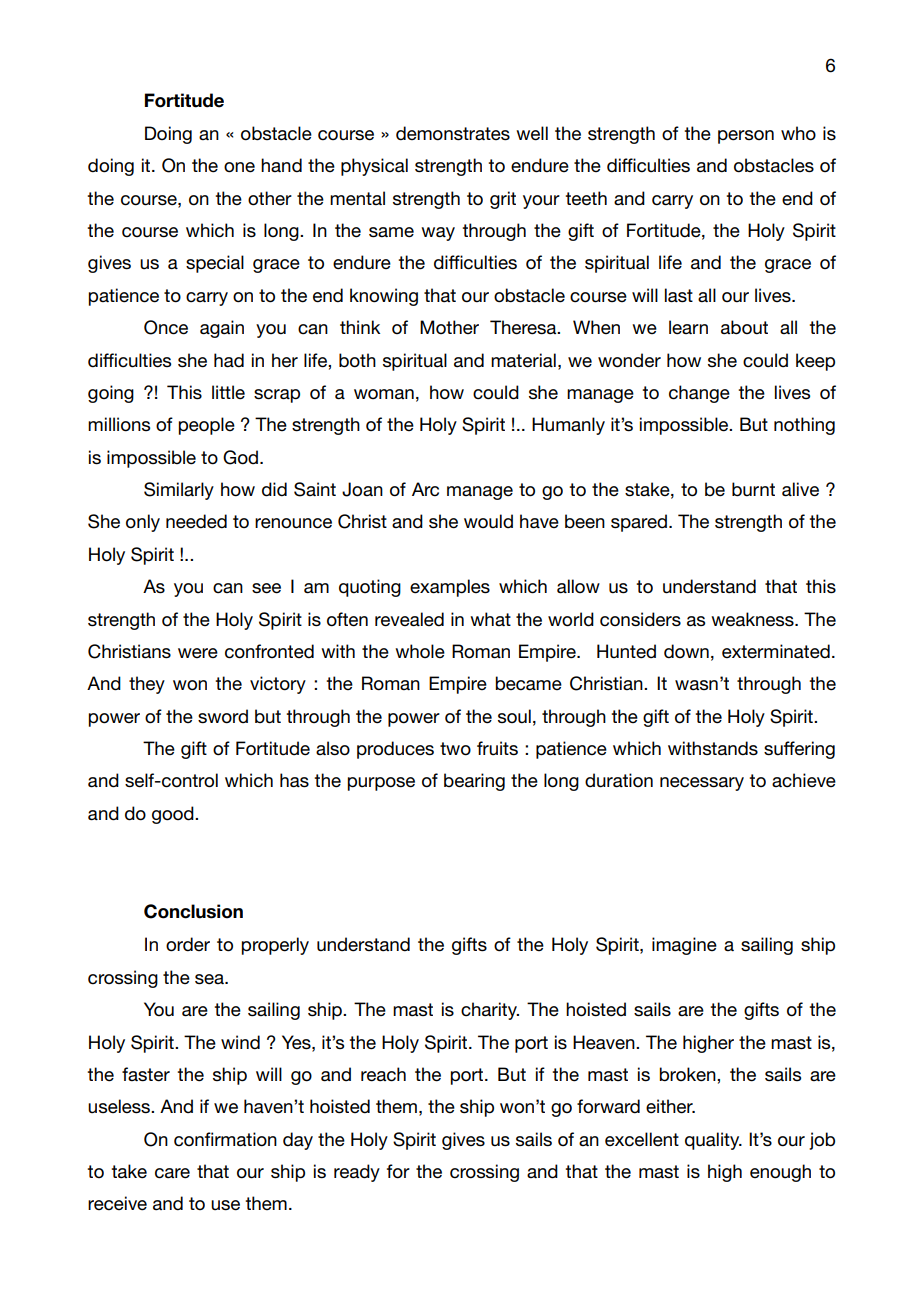  What do you see at coordinates (357, 1173) in the page?
I see `ready` at bounding box center [357, 1173].
